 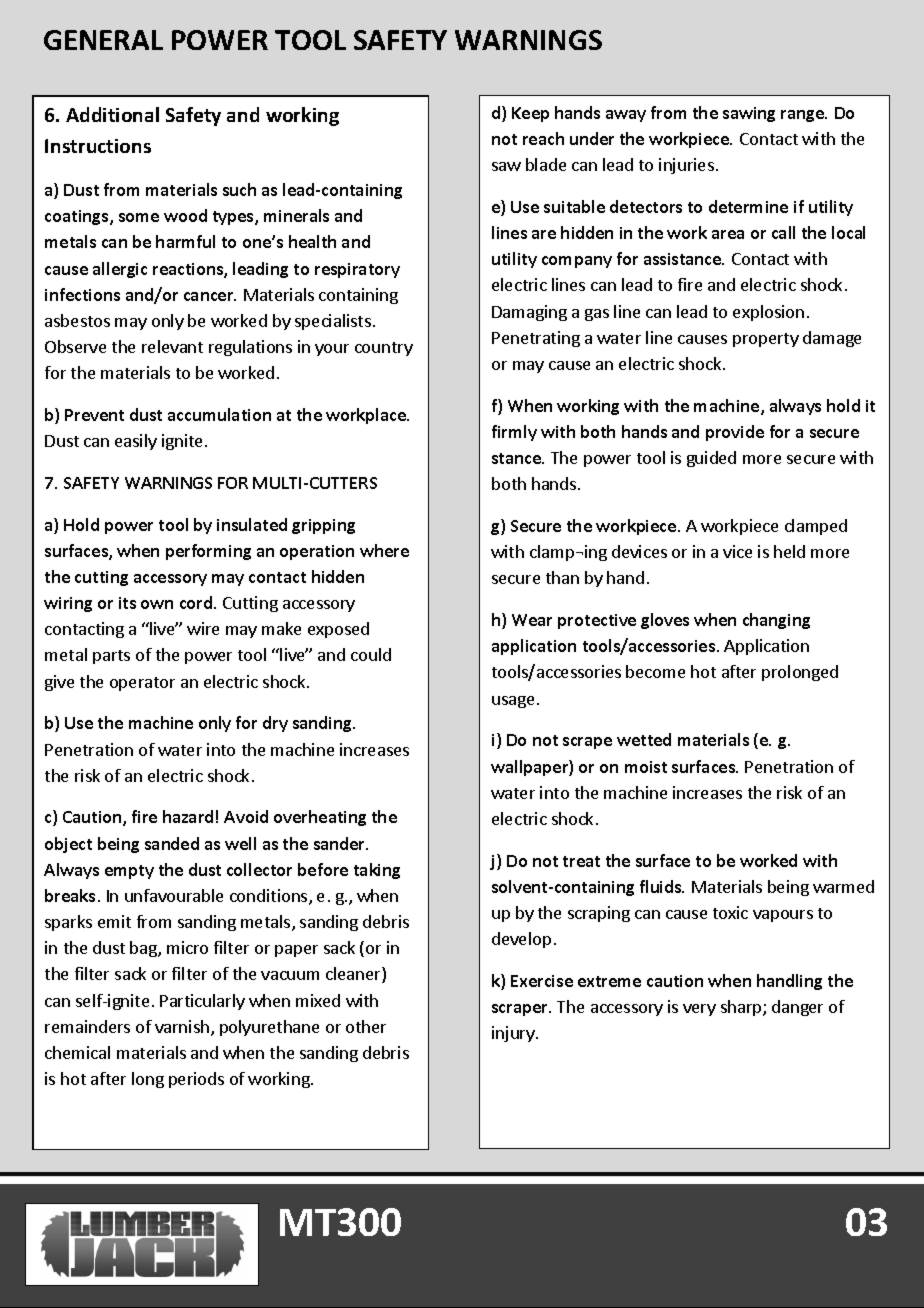 What do you see at coordinates (644, 739) in the screenshot?
I see `wetted` at bounding box center [644, 739].
